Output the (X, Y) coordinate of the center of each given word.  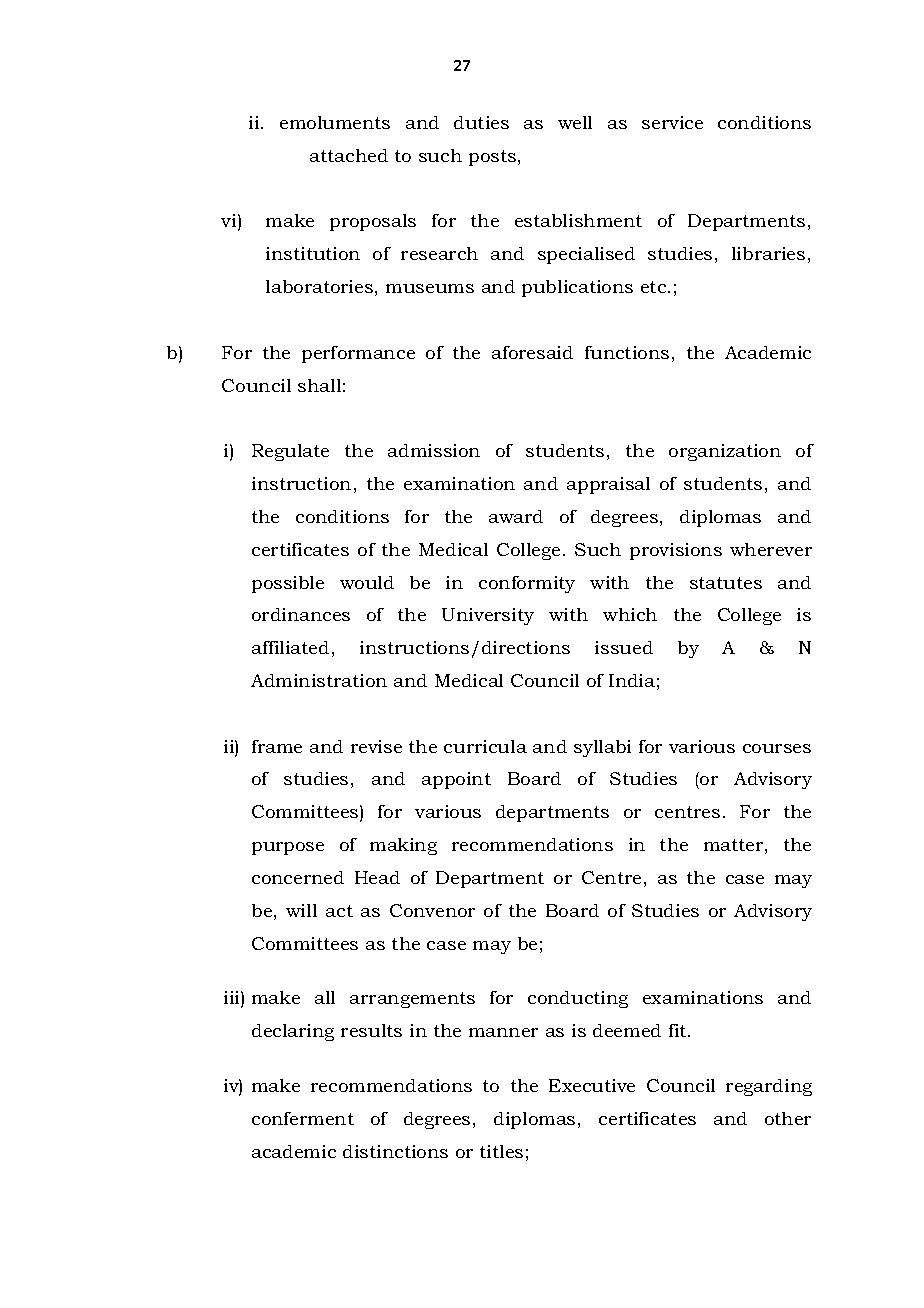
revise (376, 746)
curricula (485, 746)
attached (349, 155)
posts (494, 158)
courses (777, 748)
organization (725, 452)
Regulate (290, 452)
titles (501, 1151)
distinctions (395, 1151)
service (672, 122)
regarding (769, 1087)
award (516, 516)
